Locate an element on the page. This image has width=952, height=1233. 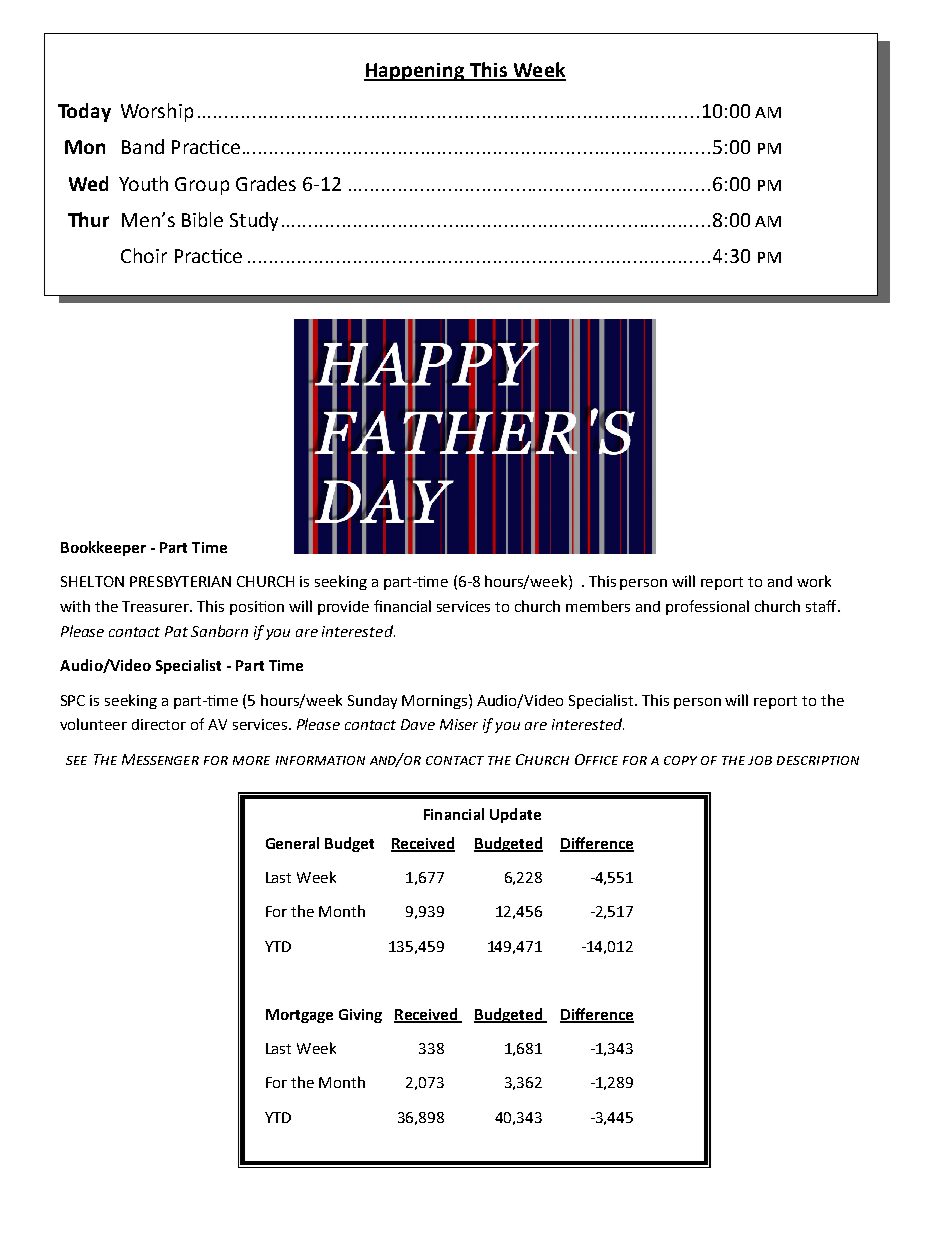
Grades is located at coordinates (266, 183).
